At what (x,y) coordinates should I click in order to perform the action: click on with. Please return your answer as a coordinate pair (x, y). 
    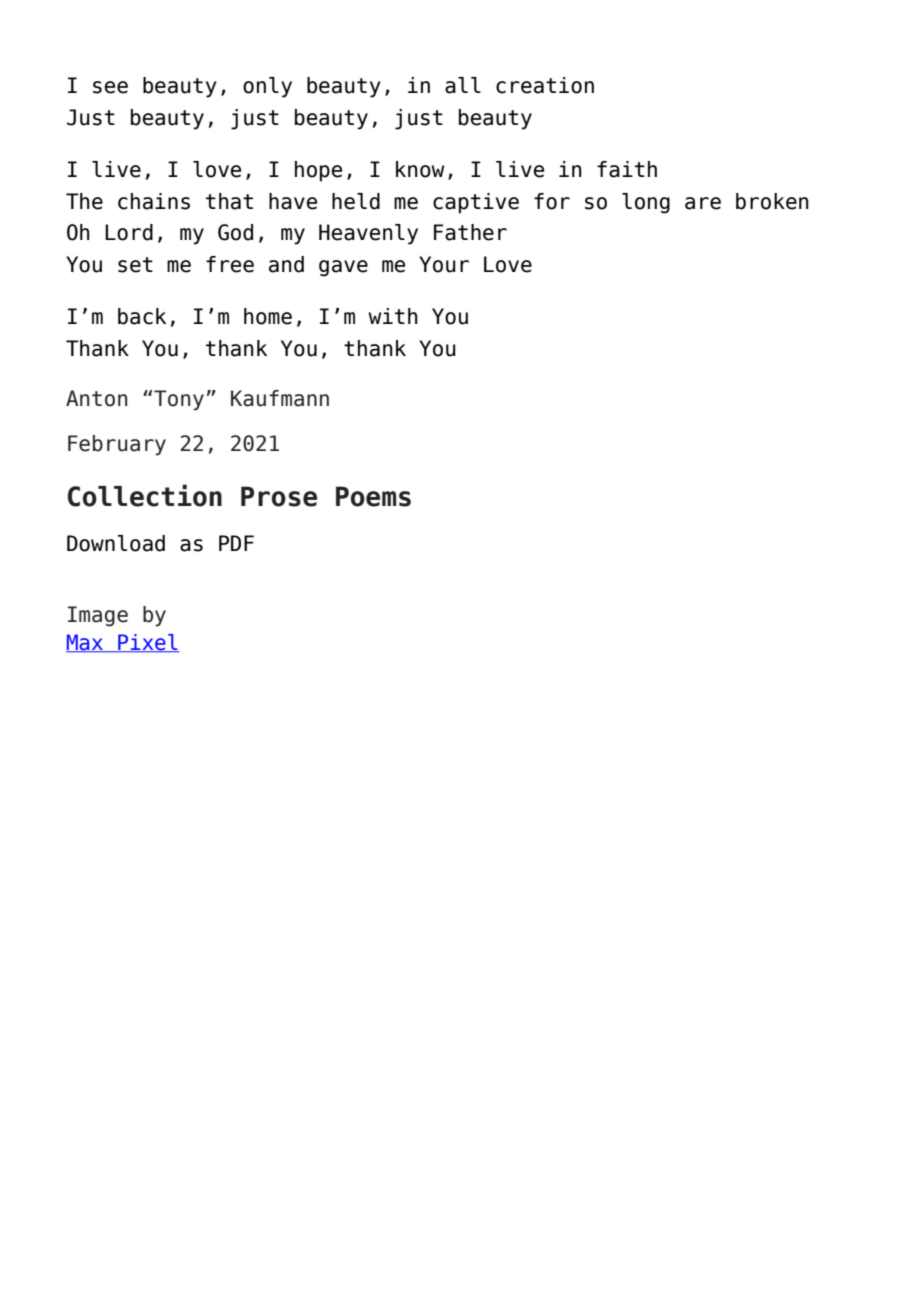
    Looking at the image, I should click on (393, 316).
